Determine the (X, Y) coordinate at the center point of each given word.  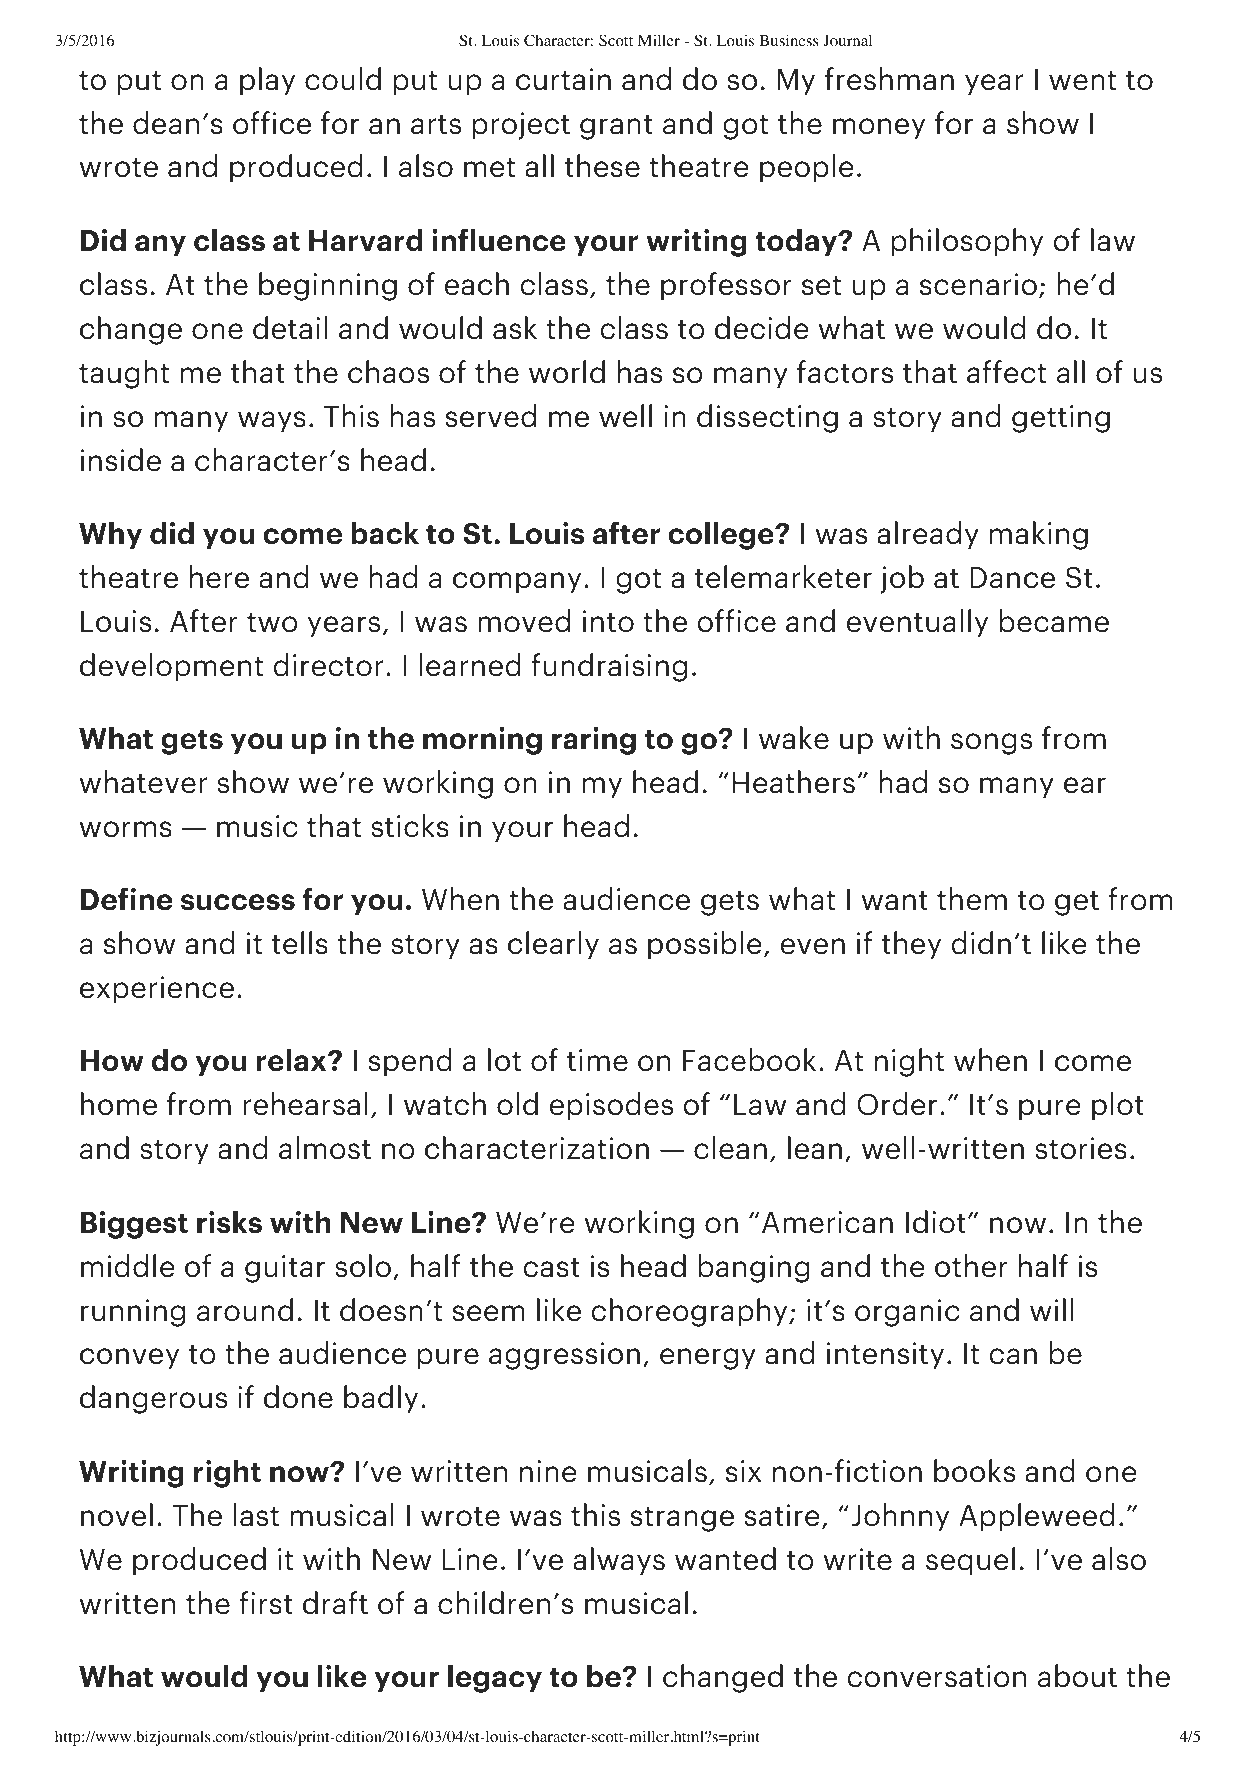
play (267, 81)
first (266, 1603)
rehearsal (305, 1104)
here (219, 577)
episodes (611, 1106)
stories (1081, 1148)
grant (616, 127)
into (608, 621)
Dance (1012, 578)
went (1082, 81)
